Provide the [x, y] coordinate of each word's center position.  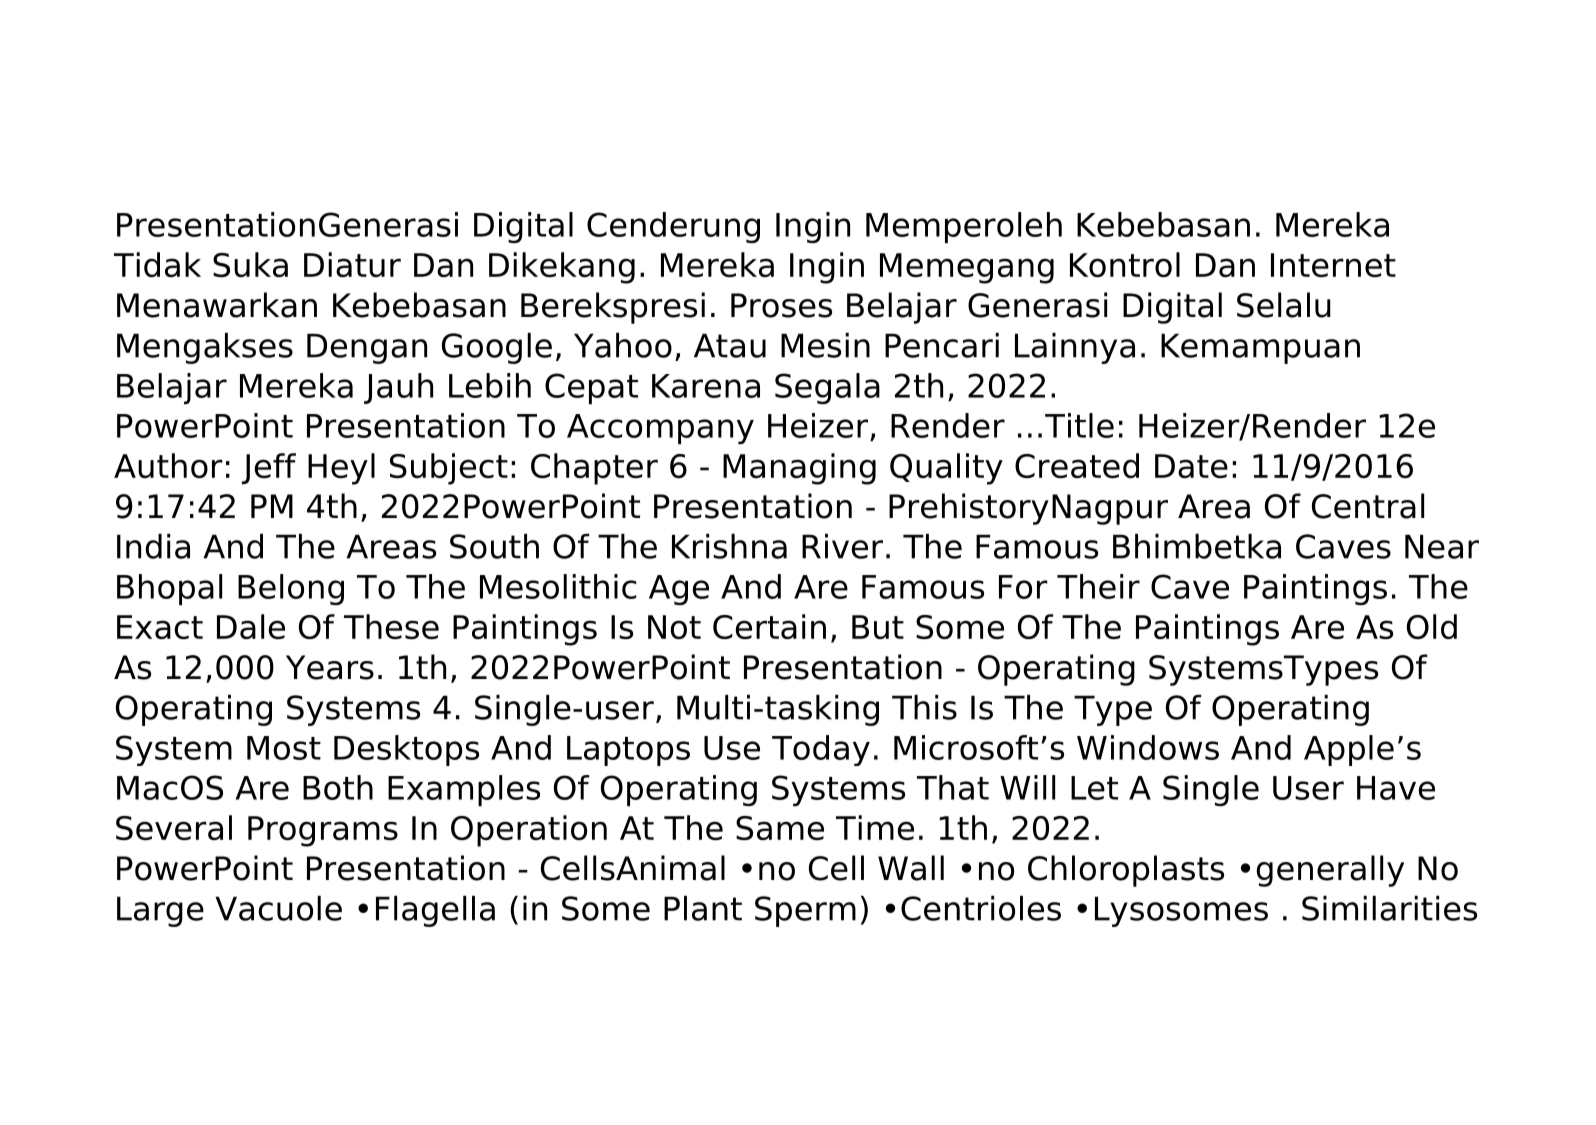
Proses [781, 305]
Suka [250, 264]
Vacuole [278, 908]
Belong [291, 589]
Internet [1333, 265]
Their [1098, 586]
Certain [769, 626]
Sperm [805, 911]
